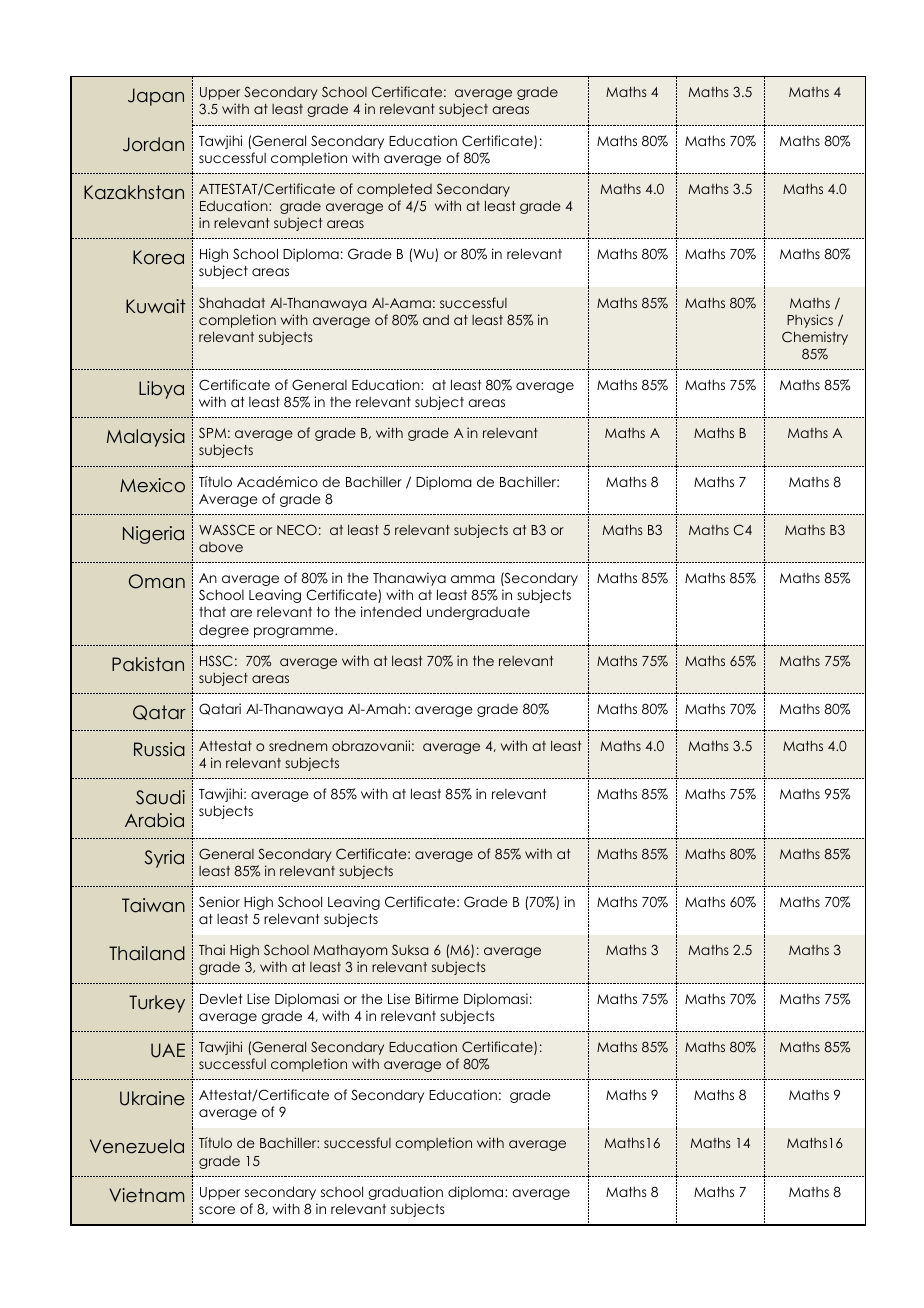  Describe the element at coordinates (815, 338) in the image. I see `Chemistry` at that location.
